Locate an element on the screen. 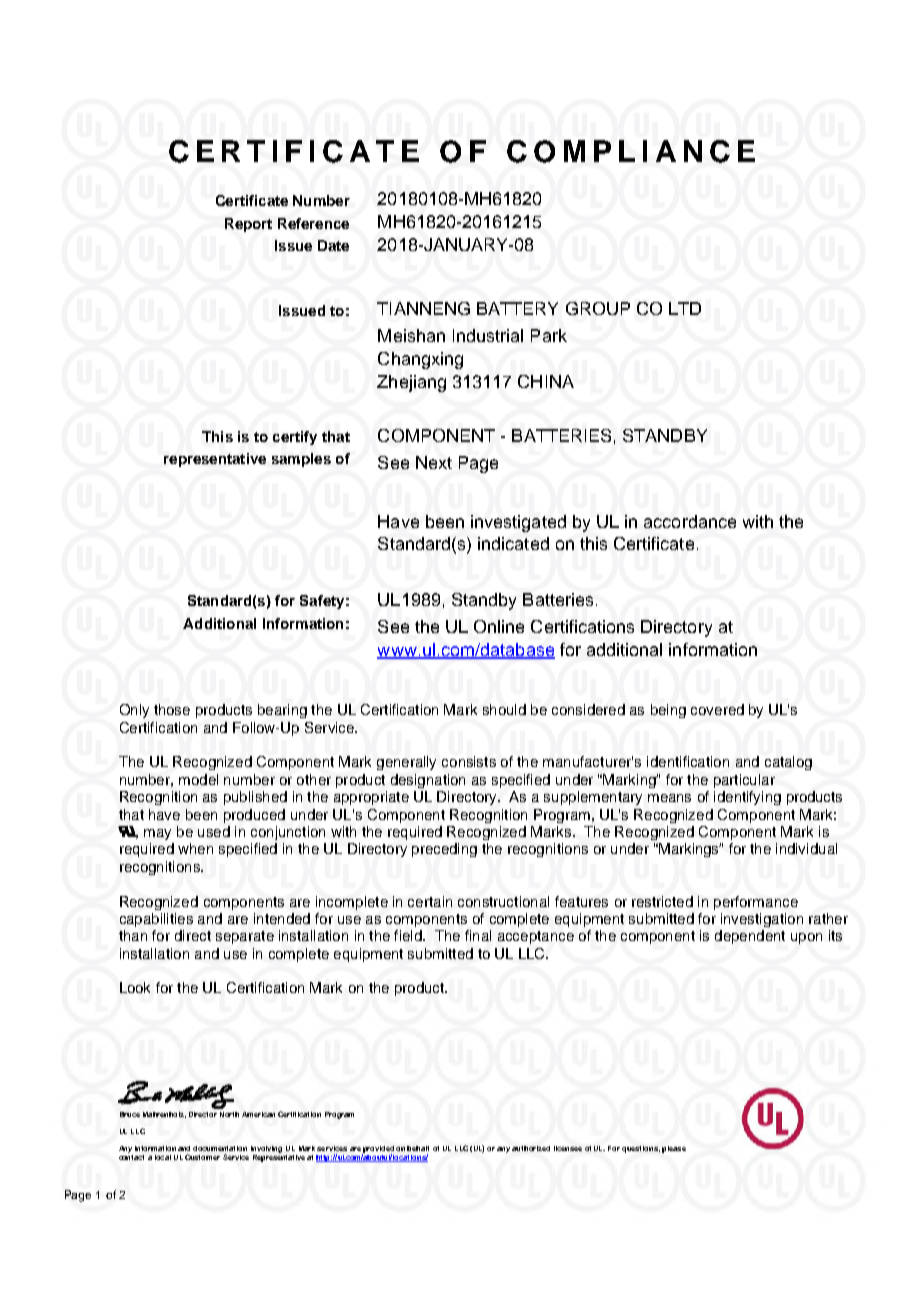  COMPLIANCE is located at coordinates (631, 151).
